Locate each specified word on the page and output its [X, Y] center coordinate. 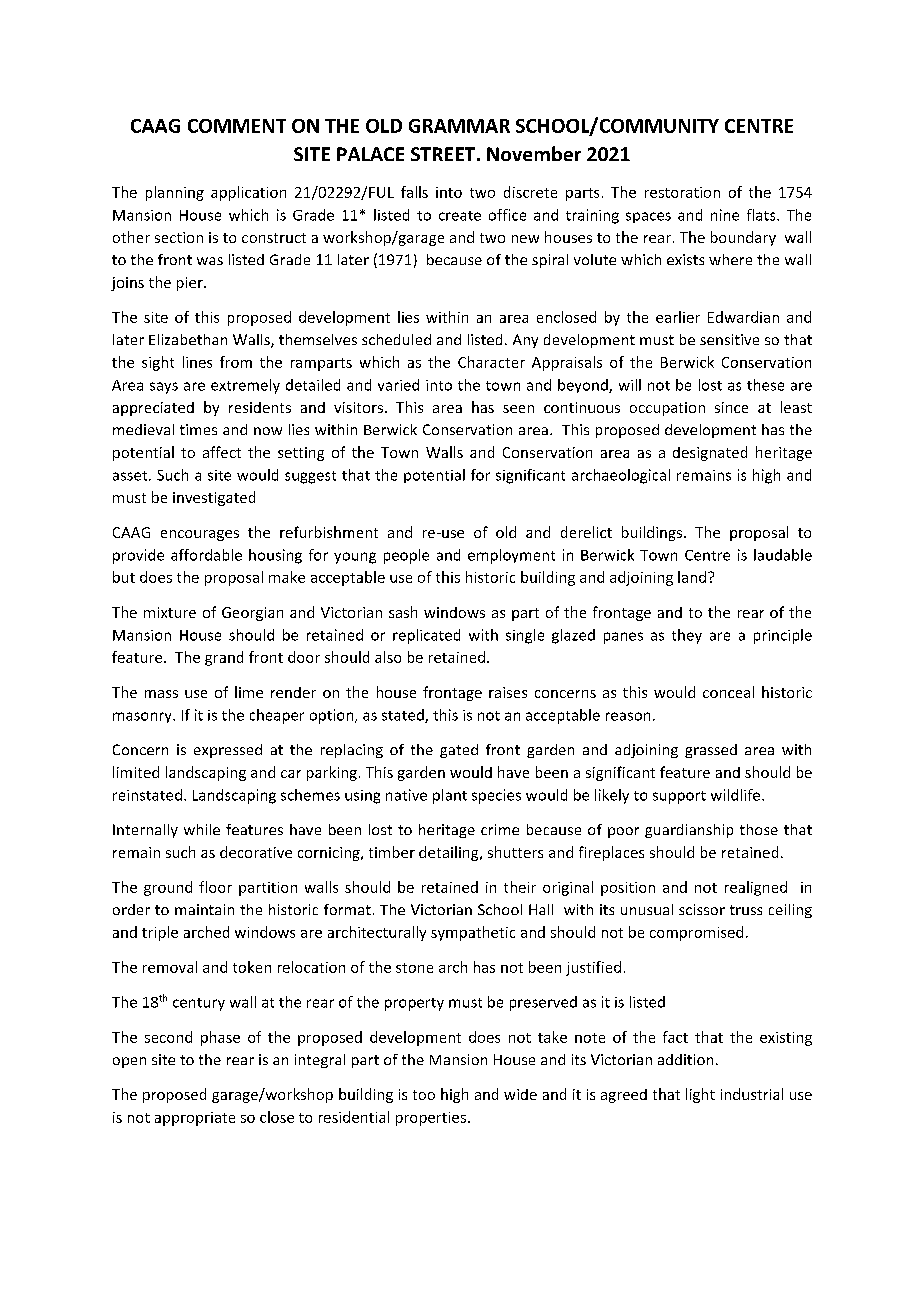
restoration [682, 192]
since [731, 407]
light [700, 1095]
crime [500, 829]
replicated [426, 636]
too [424, 1095]
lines [197, 362]
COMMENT [237, 126]
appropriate [195, 1119]
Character [491, 362]
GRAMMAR [459, 126]
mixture [170, 612]
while [202, 829]
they [687, 636]
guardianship [689, 831]
